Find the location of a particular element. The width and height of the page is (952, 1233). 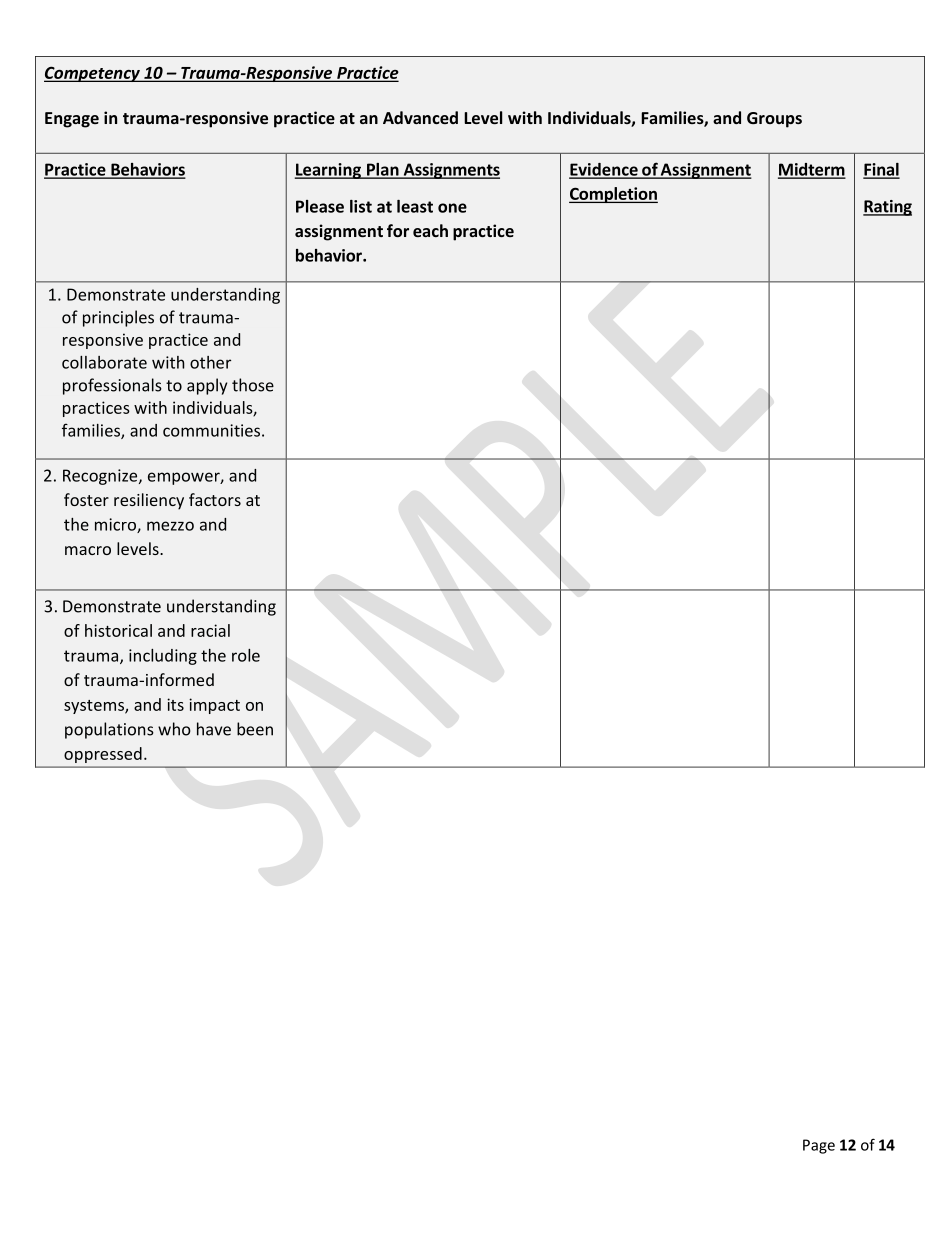

Advanced is located at coordinates (420, 117).
